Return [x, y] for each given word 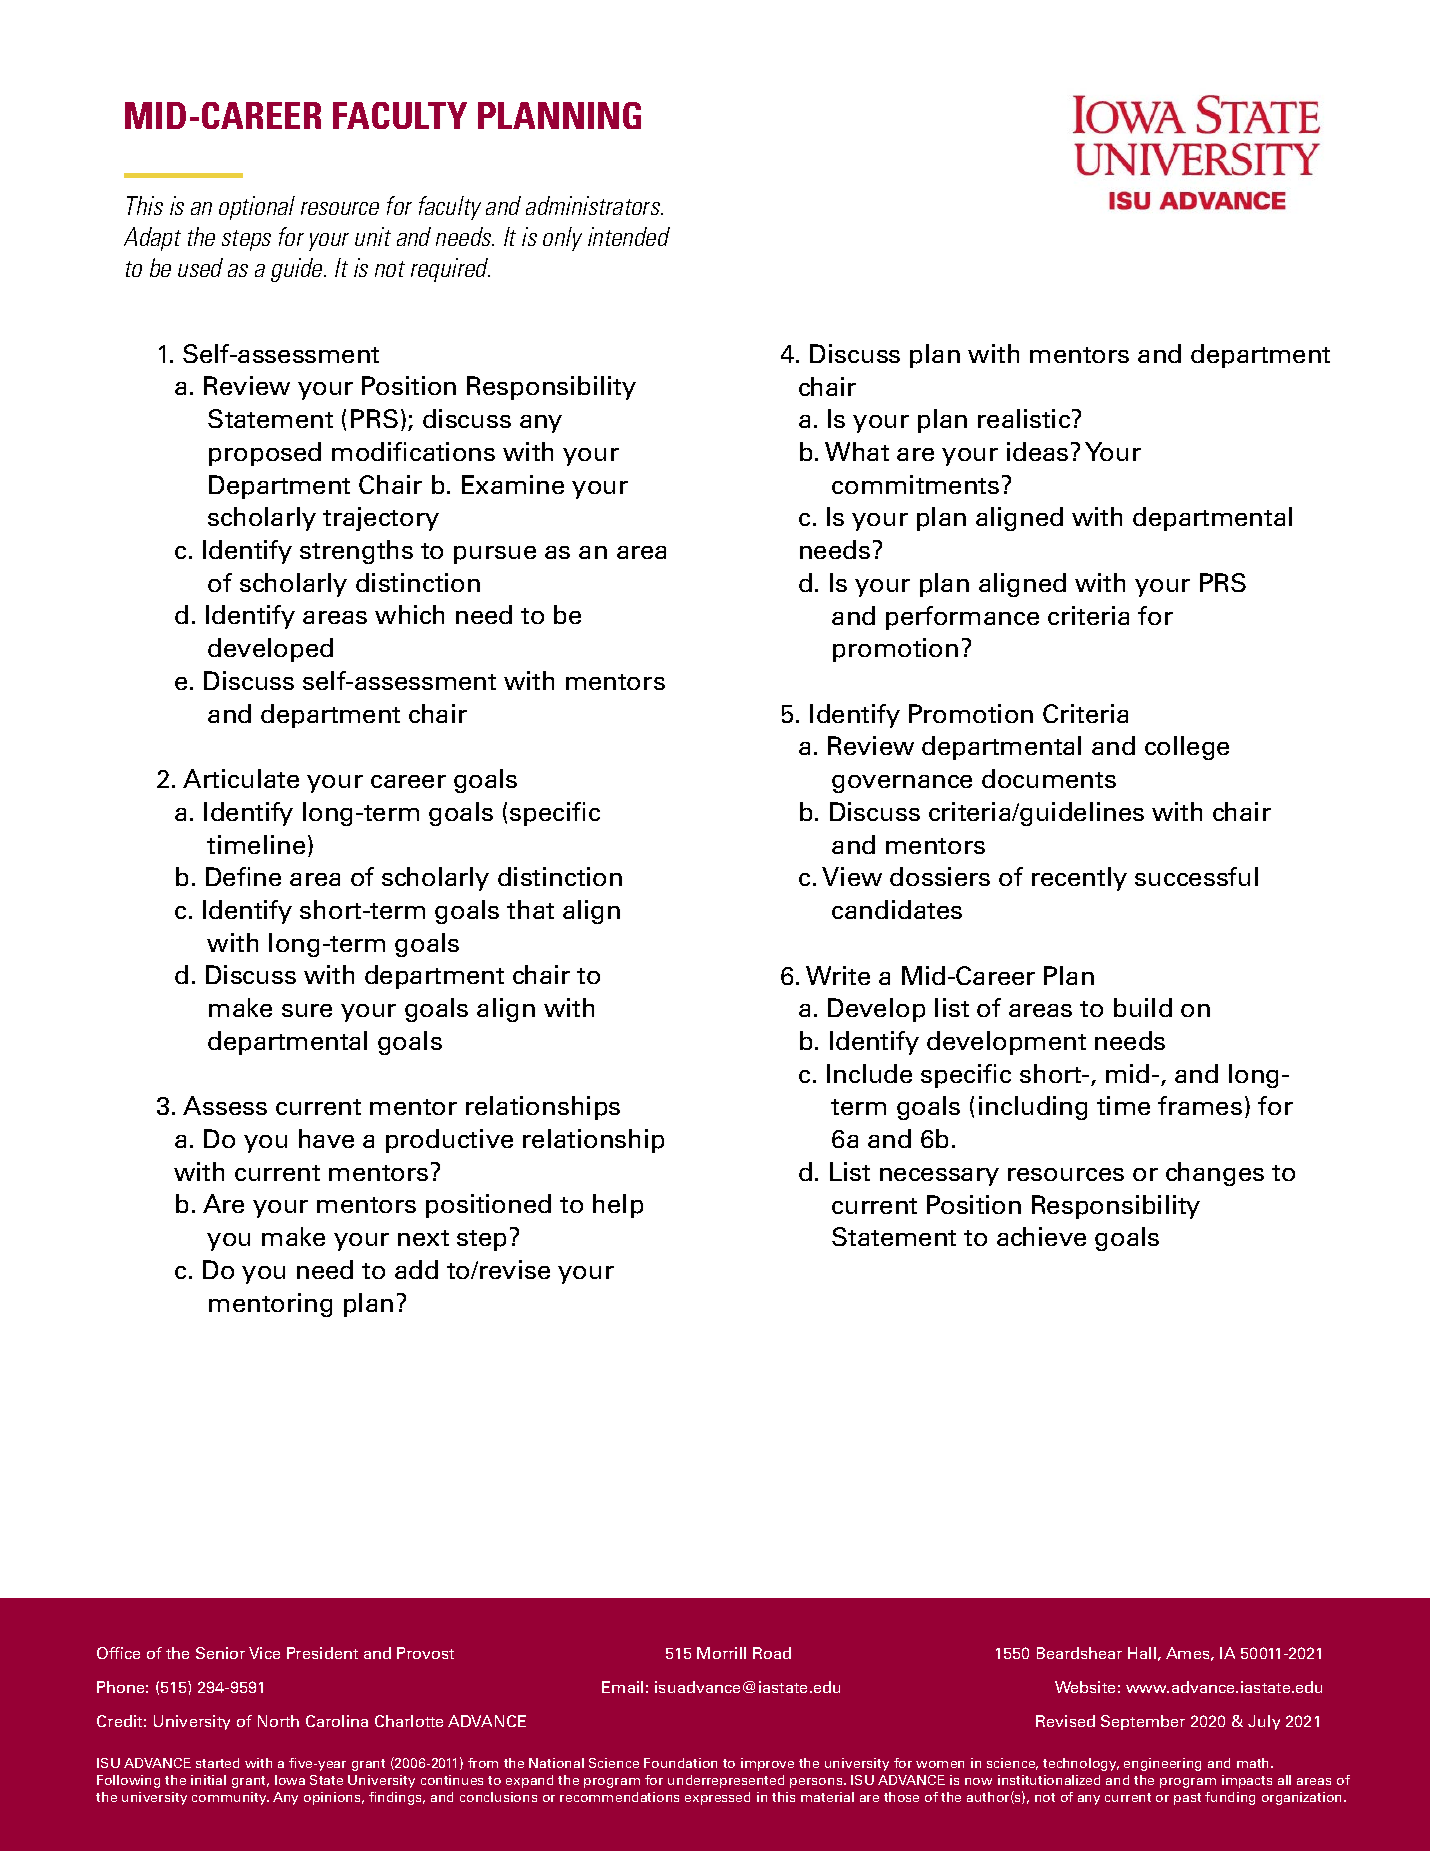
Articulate [241, 778]
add [416, 1269]
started [217, 1763]
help [618, 1206]
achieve [1041, 1236]
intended [629, 236]
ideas [1037, 451]
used [200, 267]
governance [902, 784]
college [1187, 748]
